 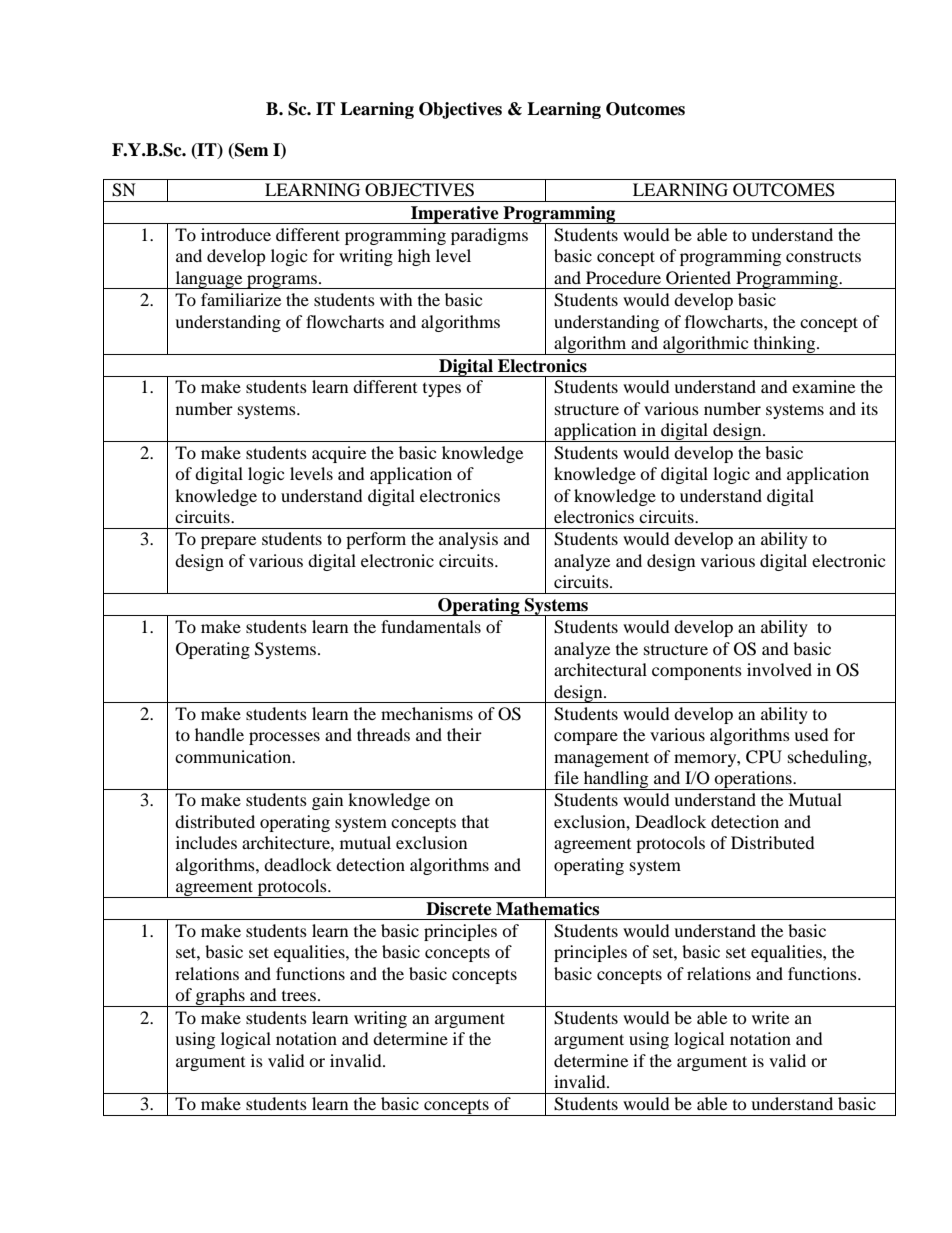 What do you see at coordinates (251, 151) in the screenshot?
I see `Sem` at bounding box center [251, 151].
